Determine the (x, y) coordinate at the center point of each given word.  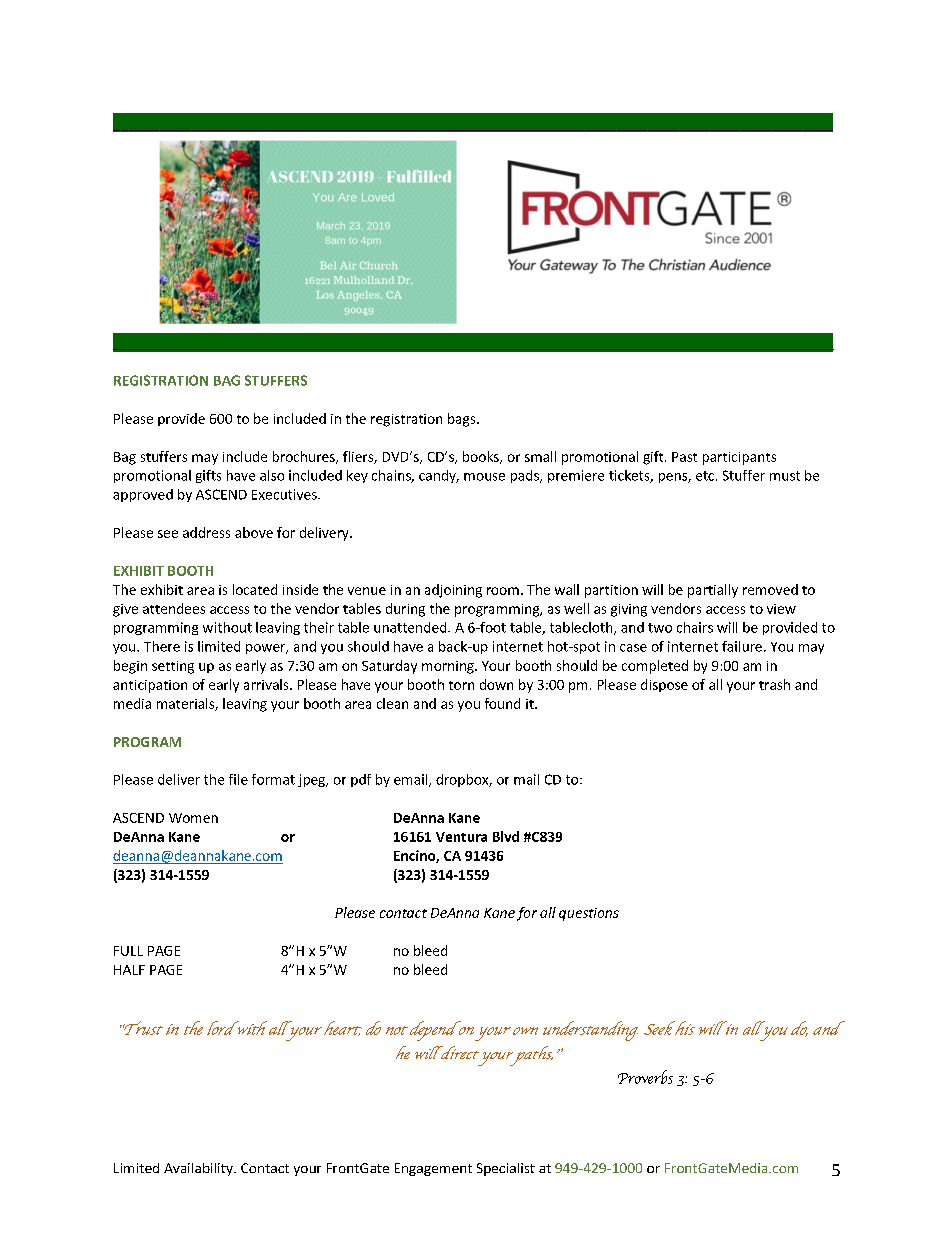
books (482, 457)
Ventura (461, 837)
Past (684, 457)
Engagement (433, 1169)
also (272, 475)
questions (589, 914)
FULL (128, 951)
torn (461, 685)
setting (173, 667)
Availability (199, 1169)
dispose (664, 685)
